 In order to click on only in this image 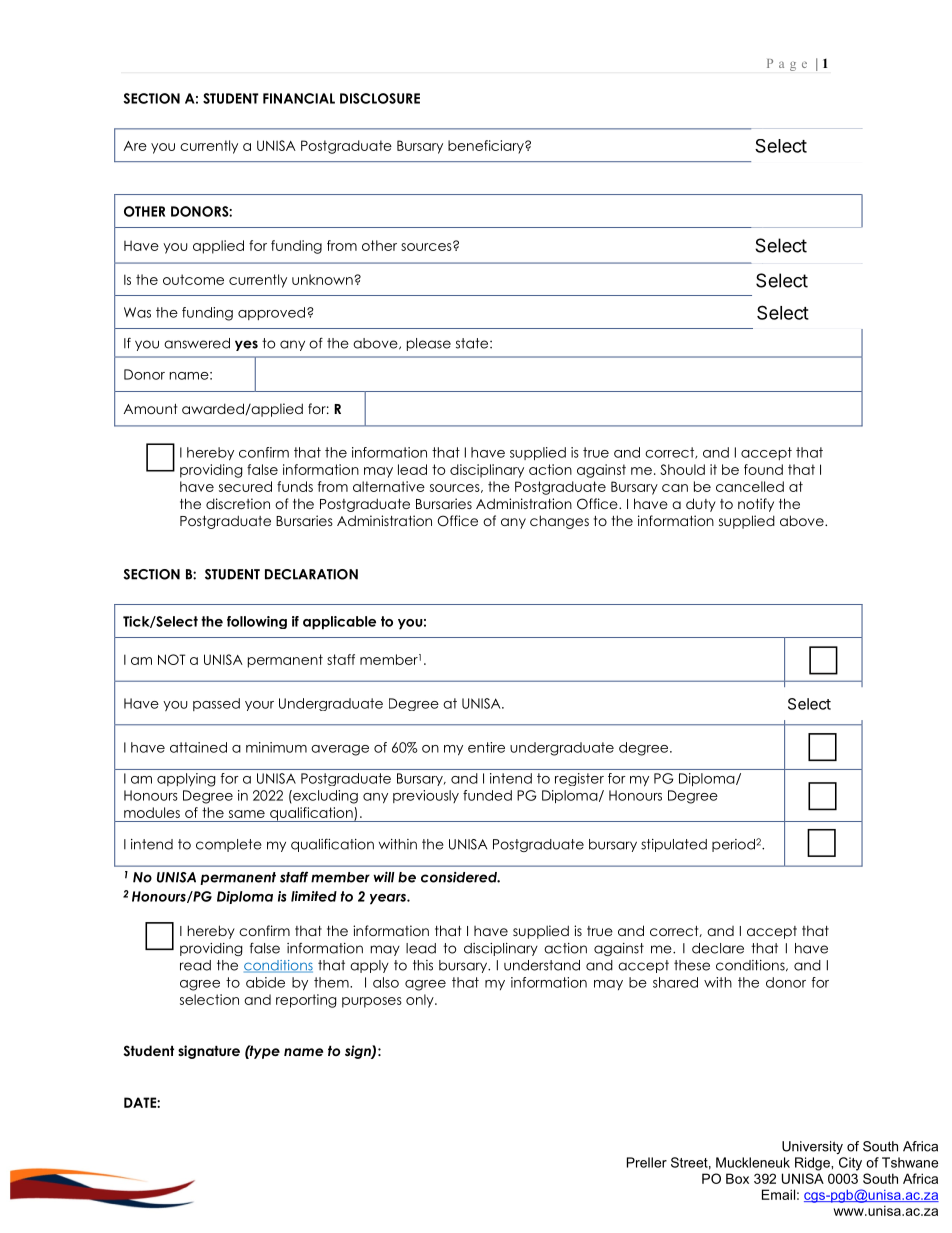, I will do `click(421, 1001)`.
